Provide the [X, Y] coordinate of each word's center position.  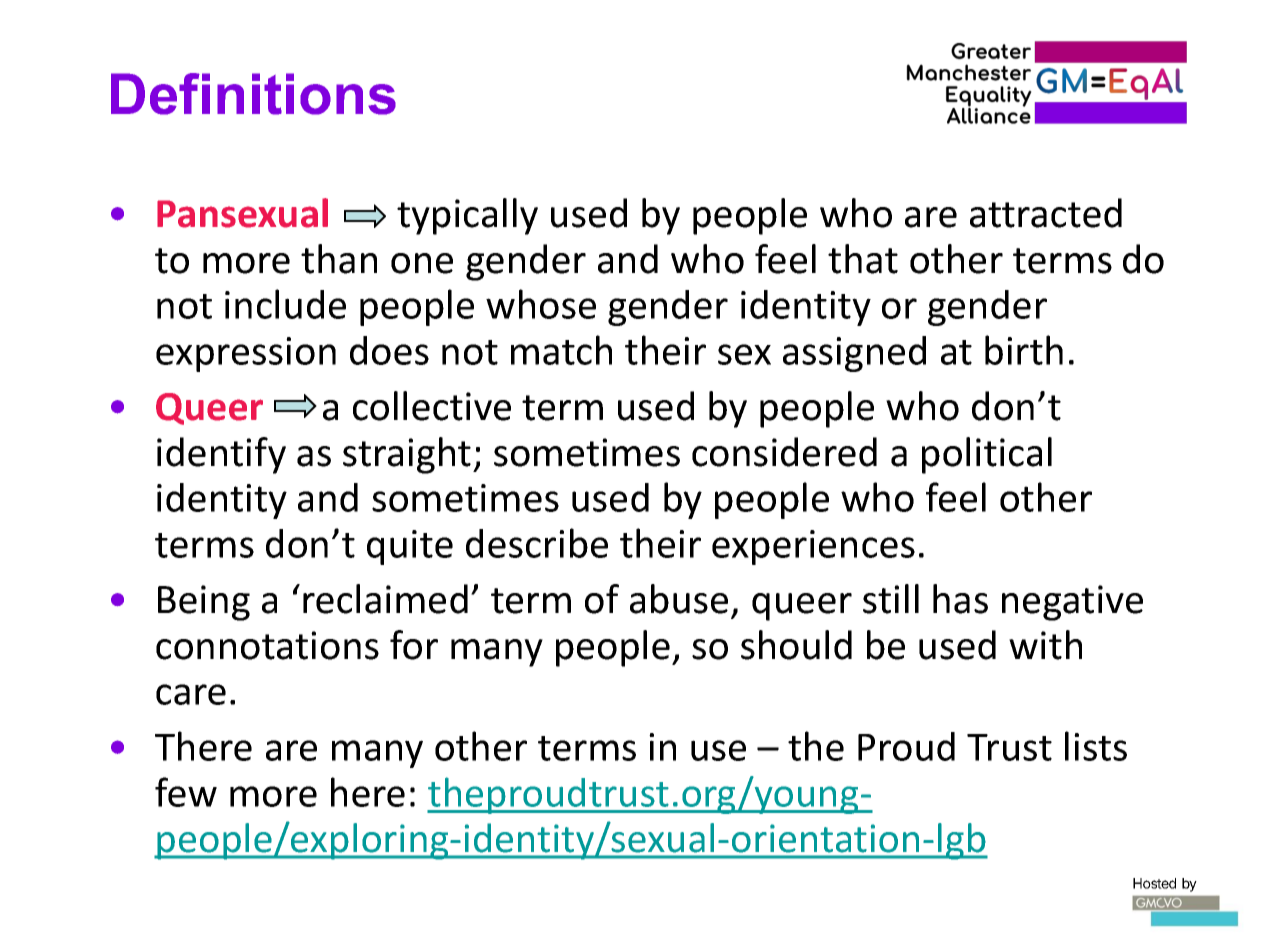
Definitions [253, 94]
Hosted [1154, 883]
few [186, 792]
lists [1096, 746]
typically [467, 216]
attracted [1046, 213]
